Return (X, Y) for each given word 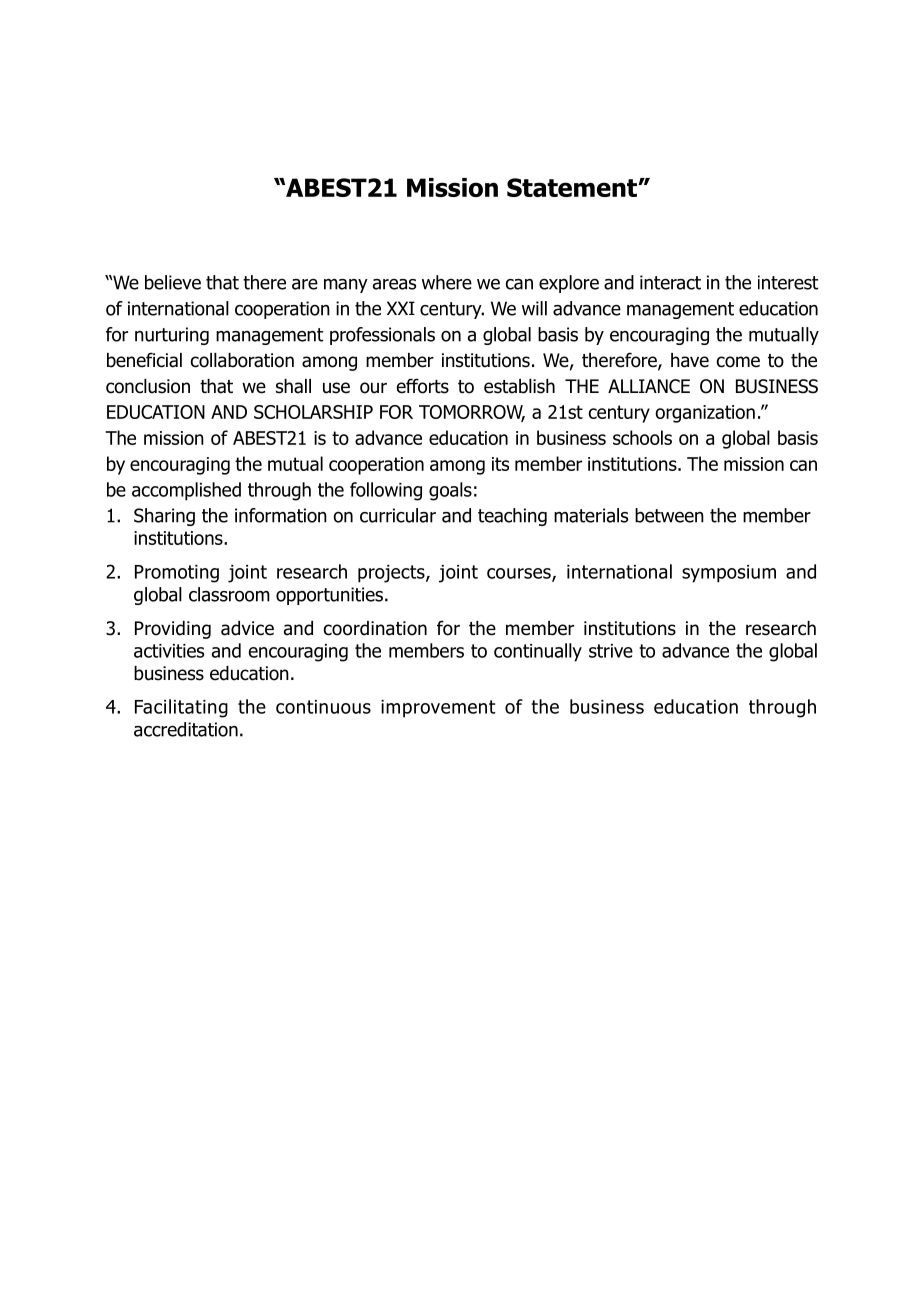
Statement (573, 187)
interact (670, 282)
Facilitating (181, 708)
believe (173, 282)
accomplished (186, 491)
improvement (438, 709)
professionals (382, 336)
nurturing (172, 336)
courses (520, 574)
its (500, 464)
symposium (729, 574)
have (690, 360)
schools (642, 437)
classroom (229, 594)
